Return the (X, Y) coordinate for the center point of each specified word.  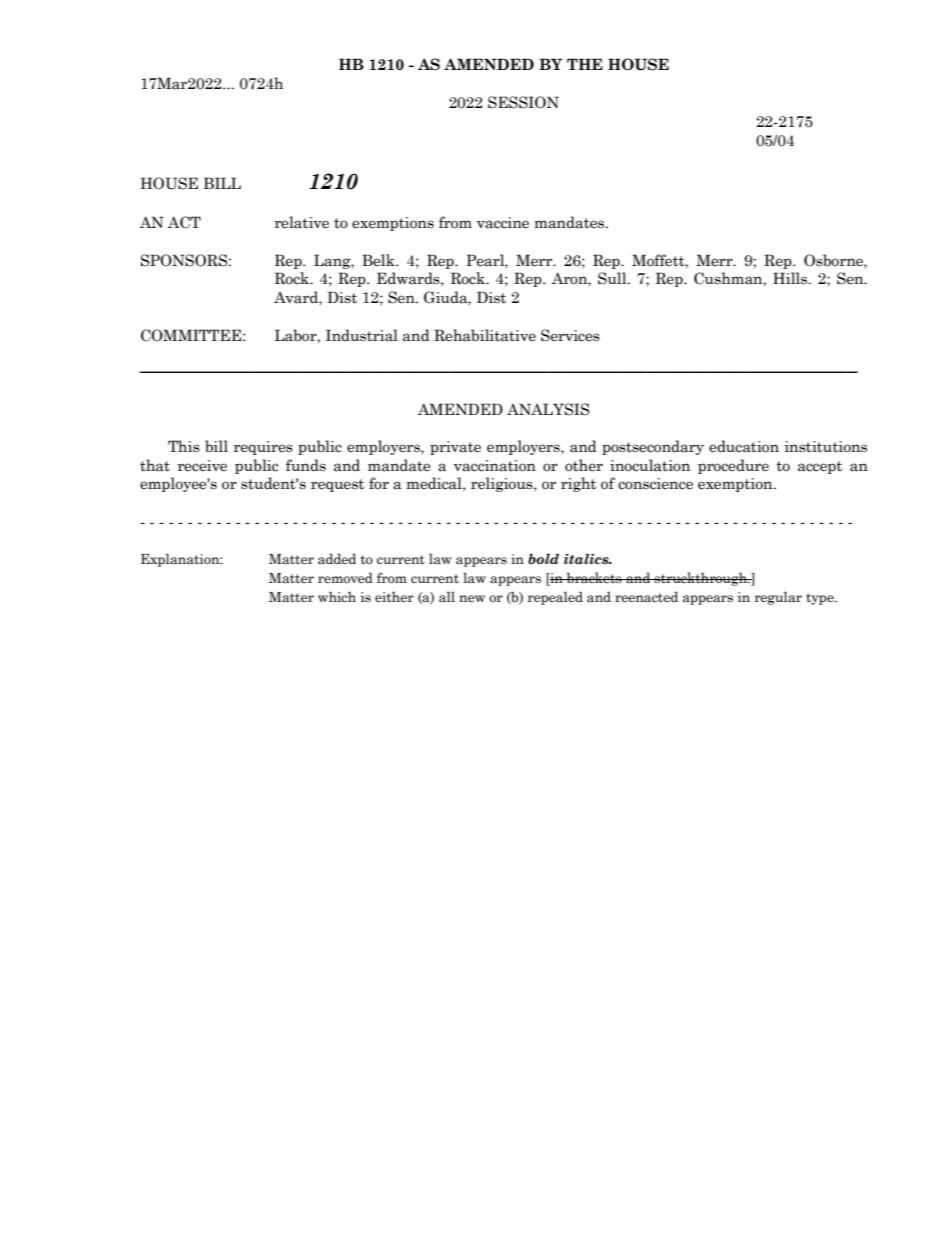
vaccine (503, 223)
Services (570, 335)
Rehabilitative (485, 335)
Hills (791, 278)
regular (778, 598)
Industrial (362, 335)
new (472, 599)
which (337, 597)
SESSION (523, 102)
